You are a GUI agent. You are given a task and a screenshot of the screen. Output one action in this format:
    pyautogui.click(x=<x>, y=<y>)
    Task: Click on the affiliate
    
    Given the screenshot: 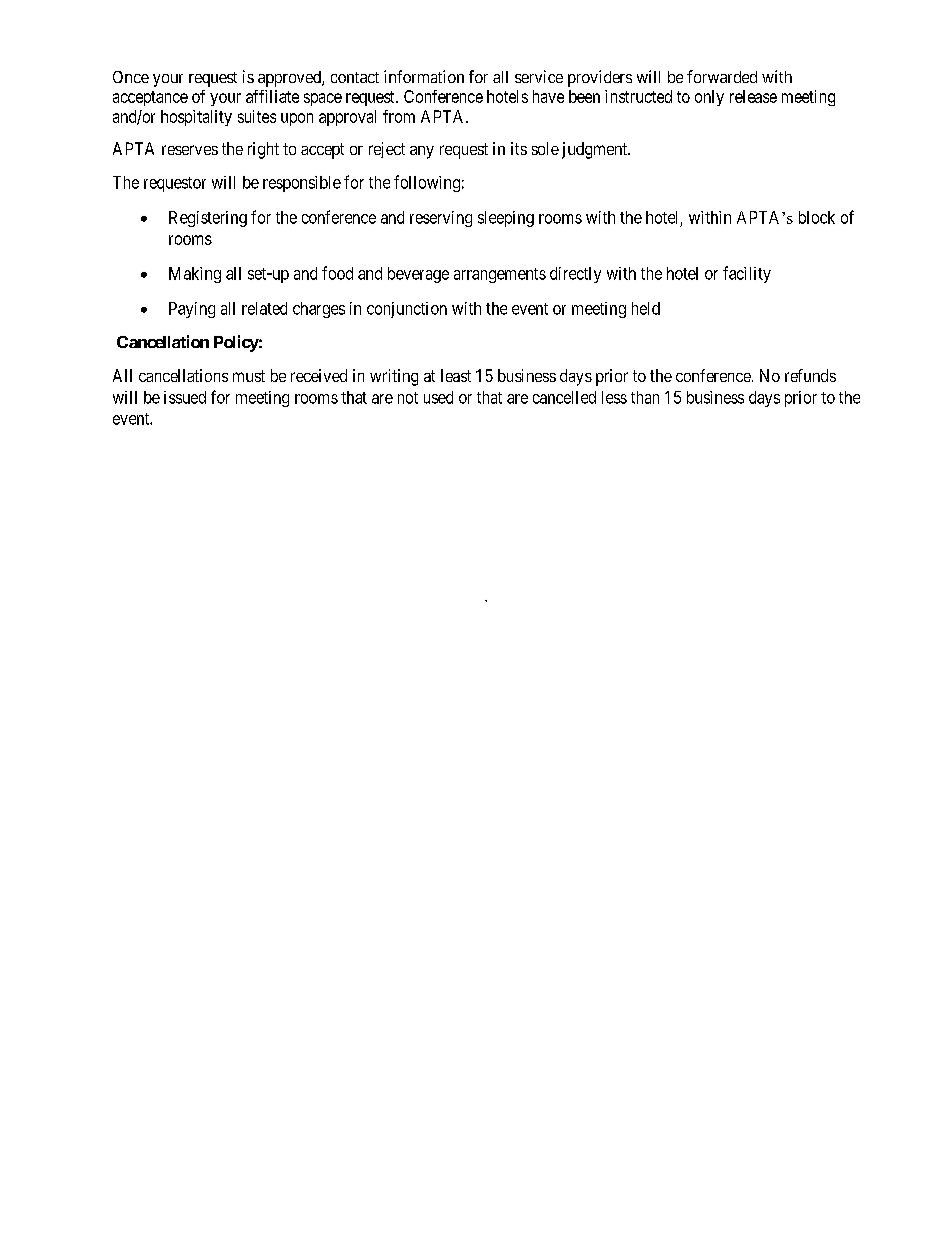 What is the action you would take?
    pyautogui.click(x=272, y=96)
